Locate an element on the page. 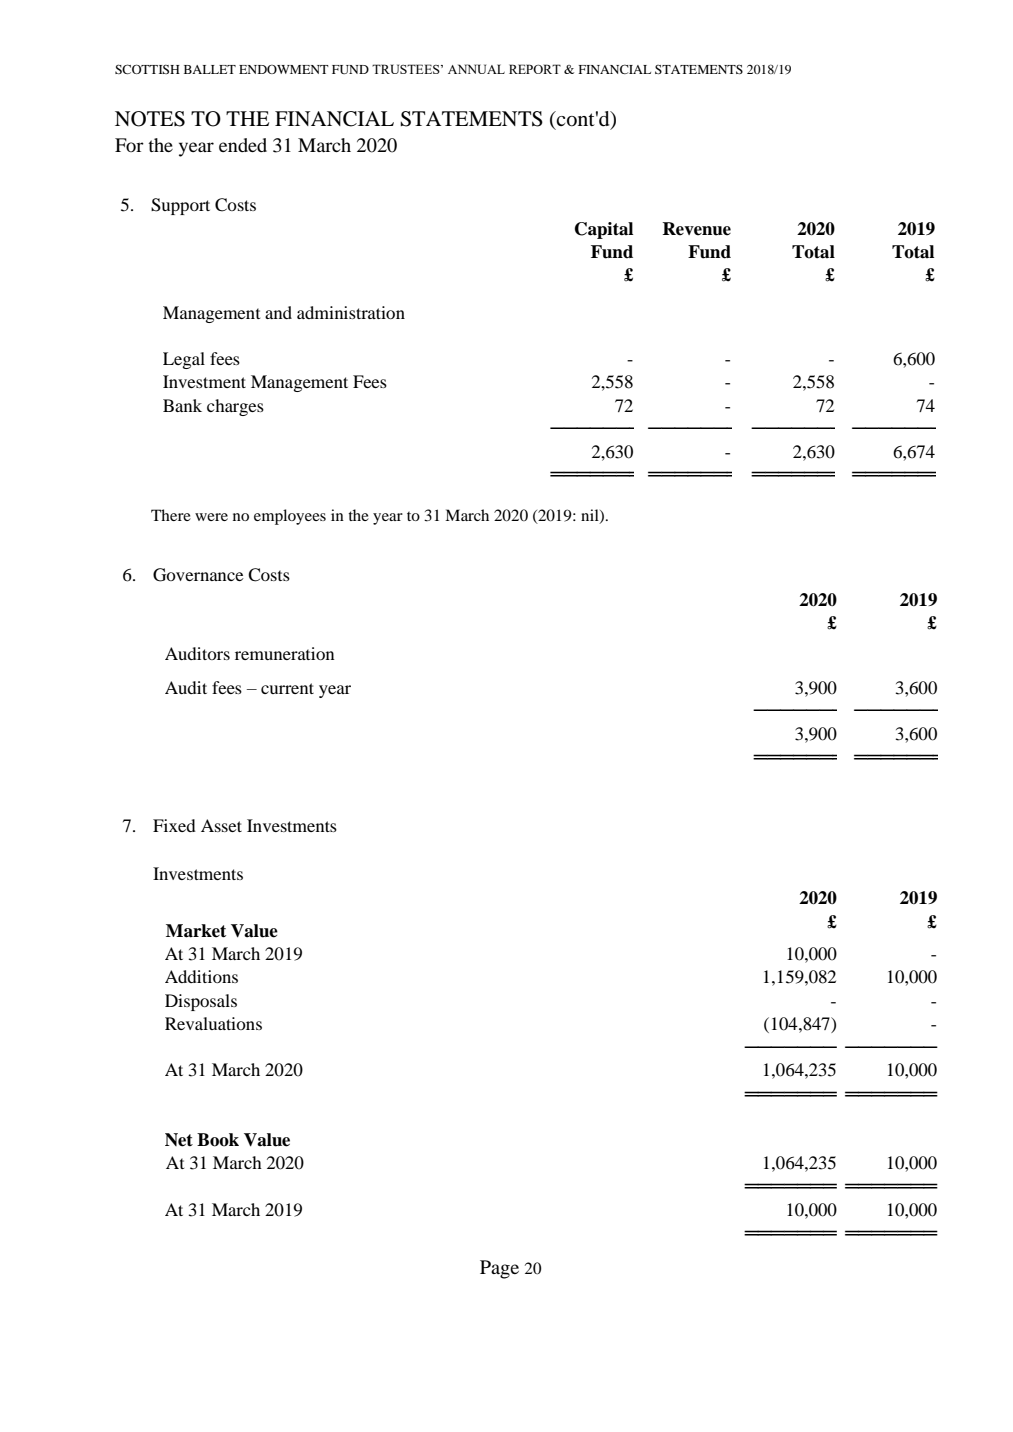 This image has height=1432, width=1013. nil is located at coordinates (591, 516).
